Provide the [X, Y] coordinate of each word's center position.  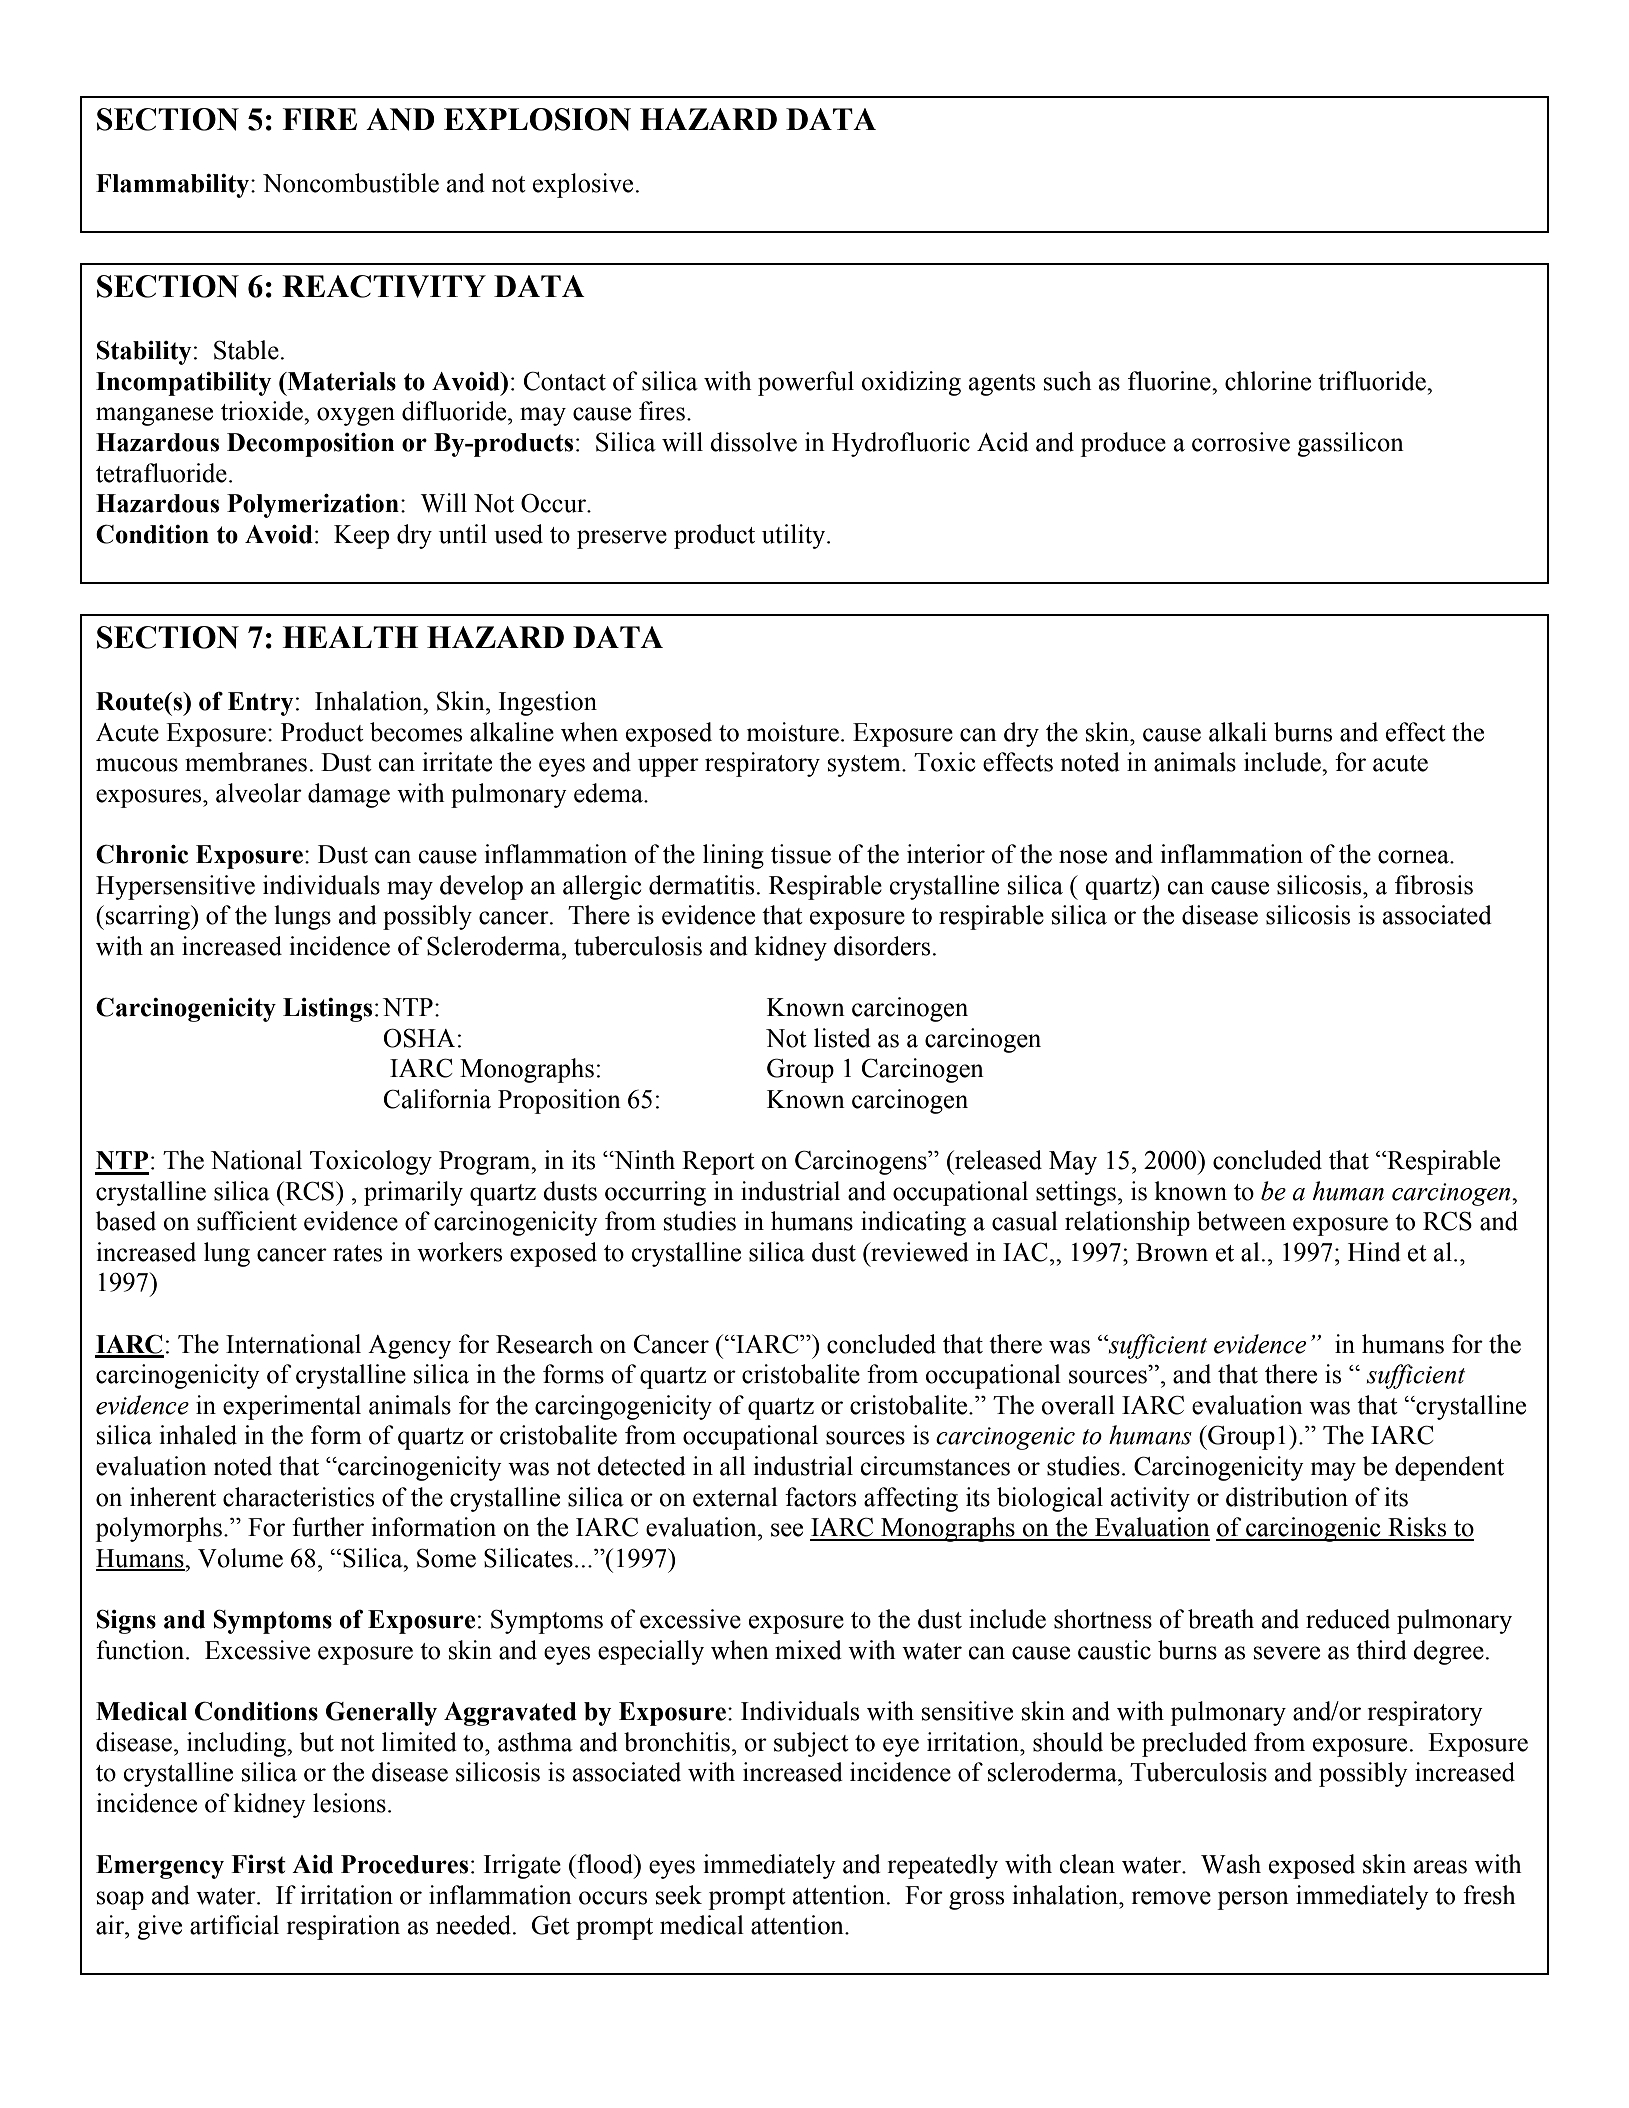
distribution [1287, 1497]
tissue [801, 854]
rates [357, 1253]
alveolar [259, 793]
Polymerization [313, 506]
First [258, 1864]
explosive [583, 185]
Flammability [174, 186]
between [1241, 1221]
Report [718, 1163]
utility [795, 536]
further [328, 1527]
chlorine [1268, 381]
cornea [1414, 857]
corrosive [1241, 442]
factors [820, 1497]
